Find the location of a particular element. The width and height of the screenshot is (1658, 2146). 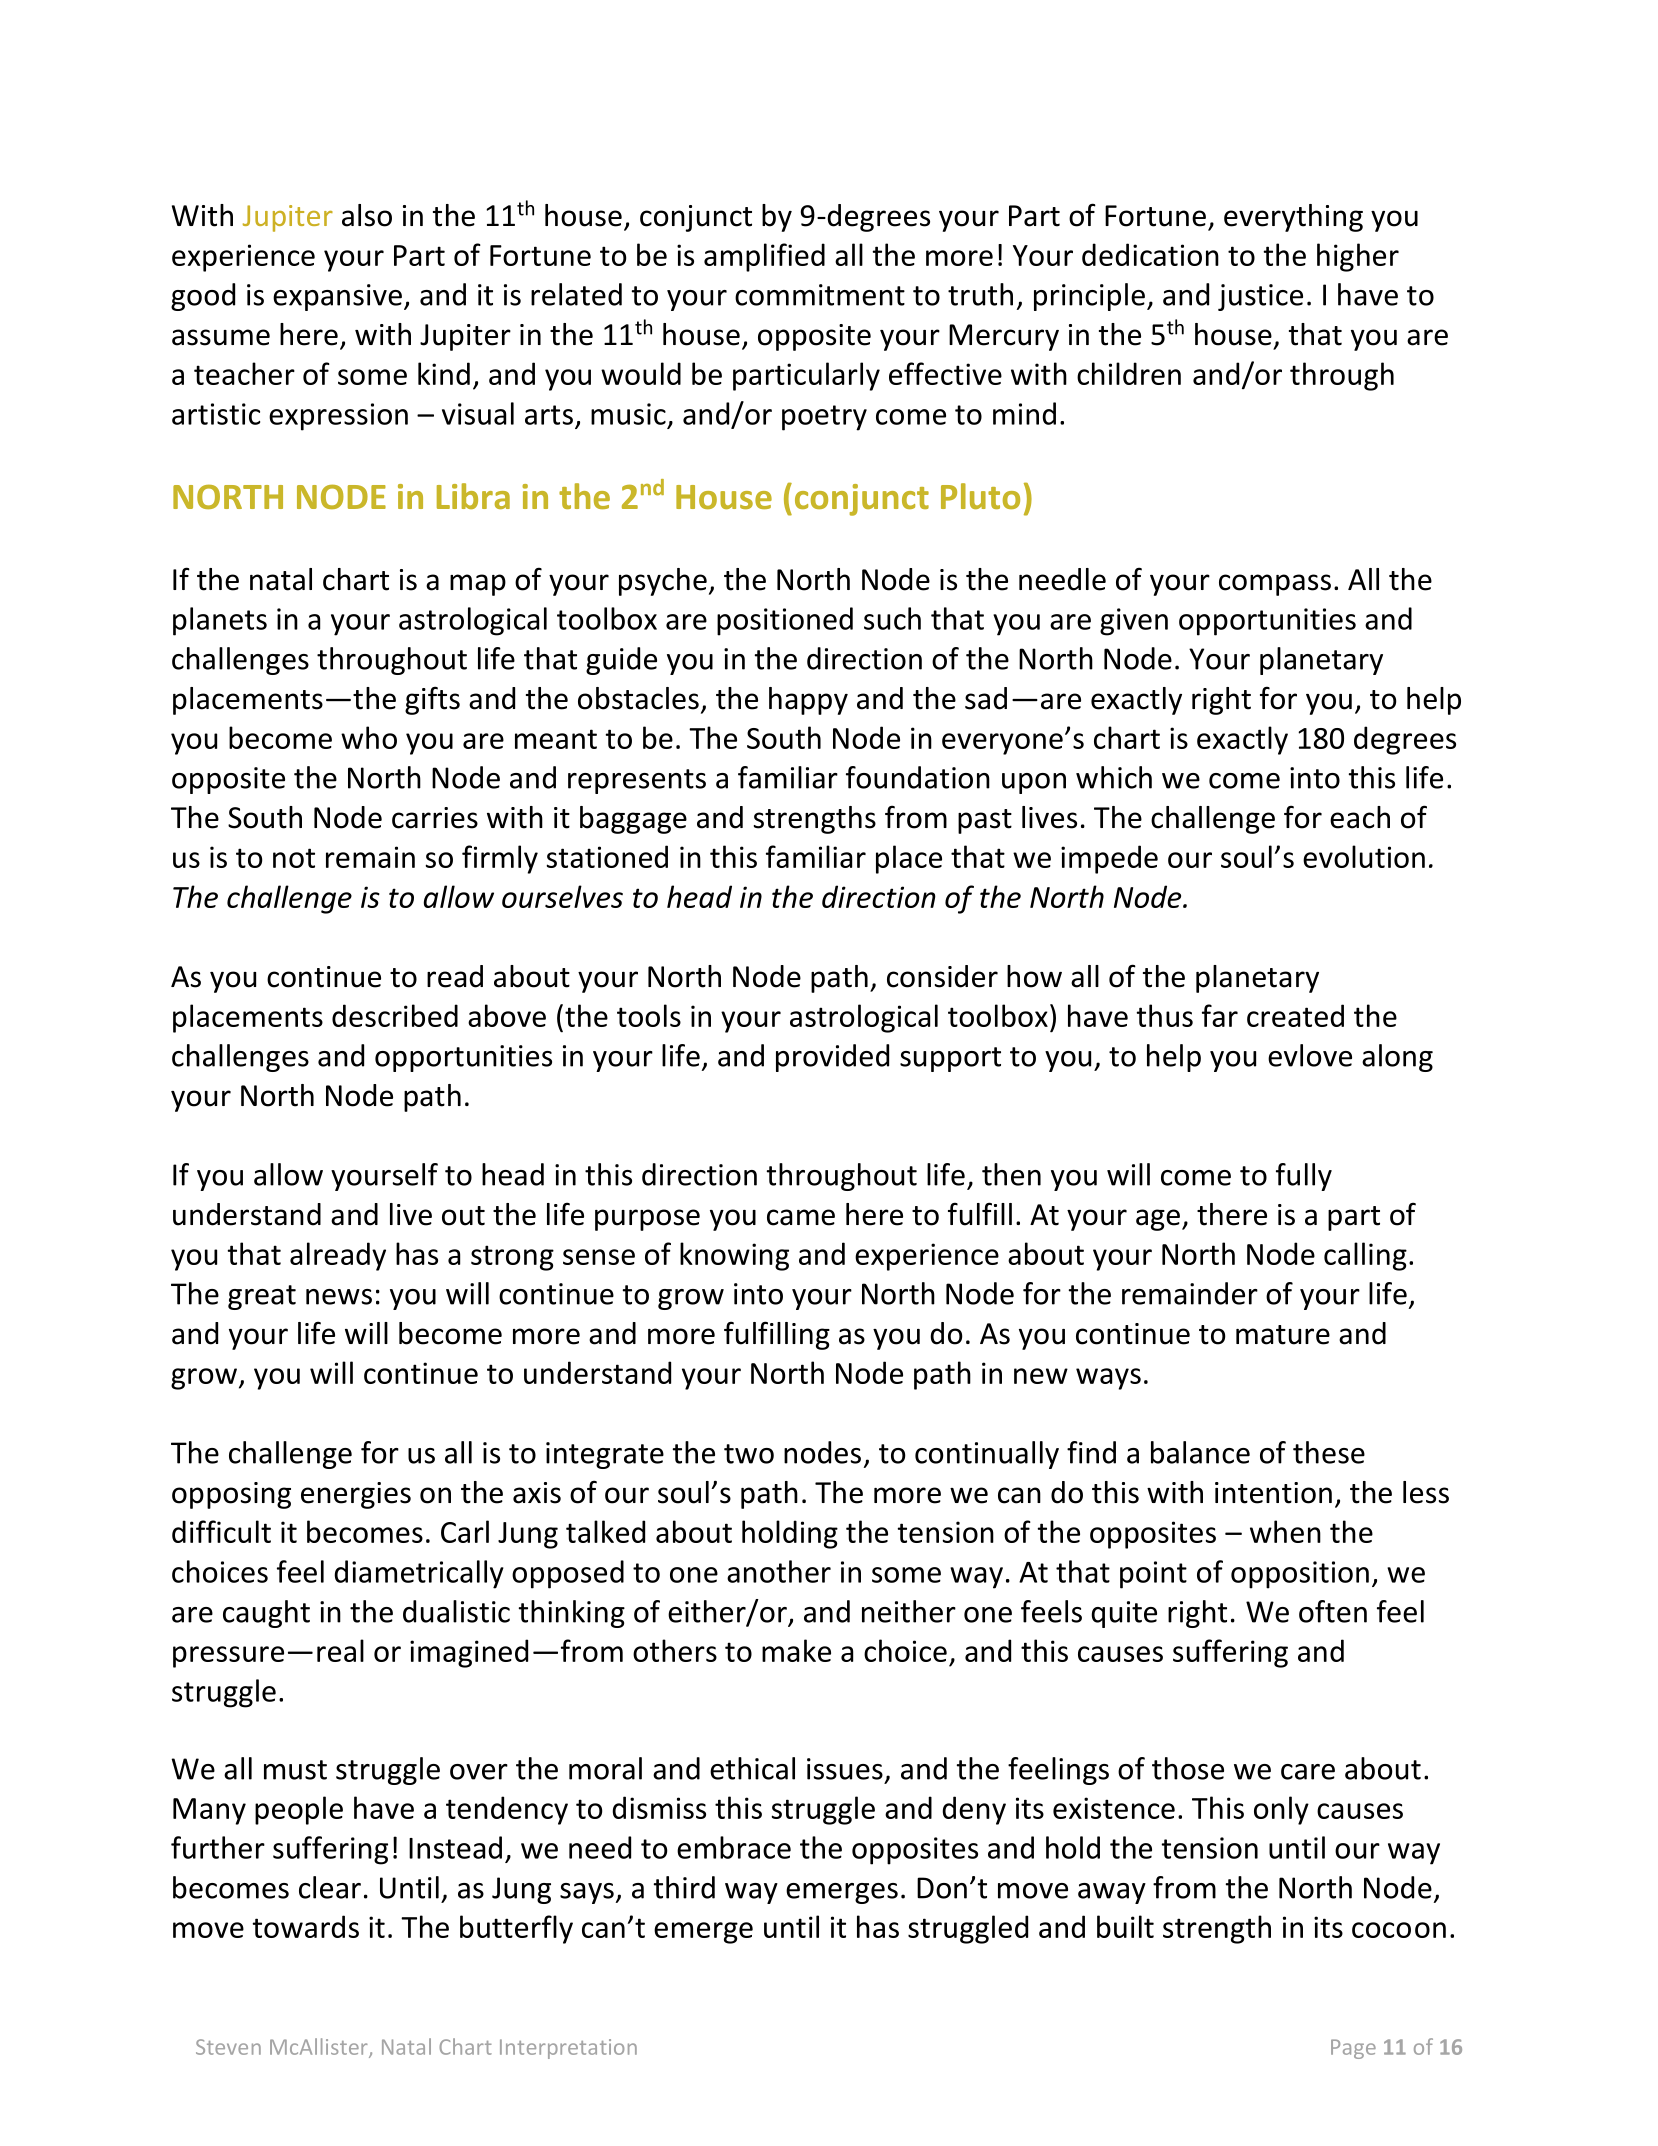

provided is located at coordinates (832, 1058).
